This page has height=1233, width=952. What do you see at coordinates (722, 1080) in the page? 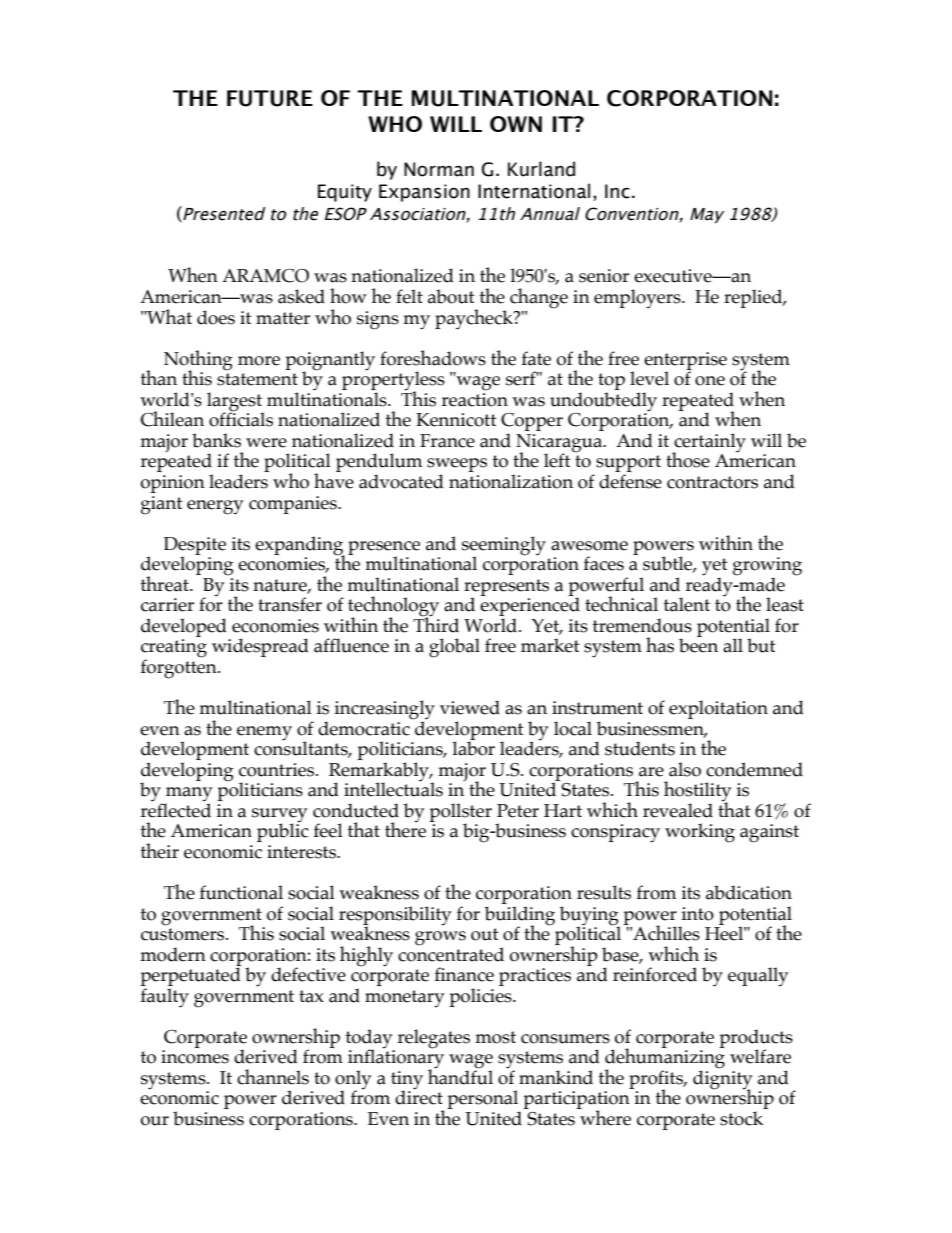
I see `dignity` at bounding box center [722, 1080].
